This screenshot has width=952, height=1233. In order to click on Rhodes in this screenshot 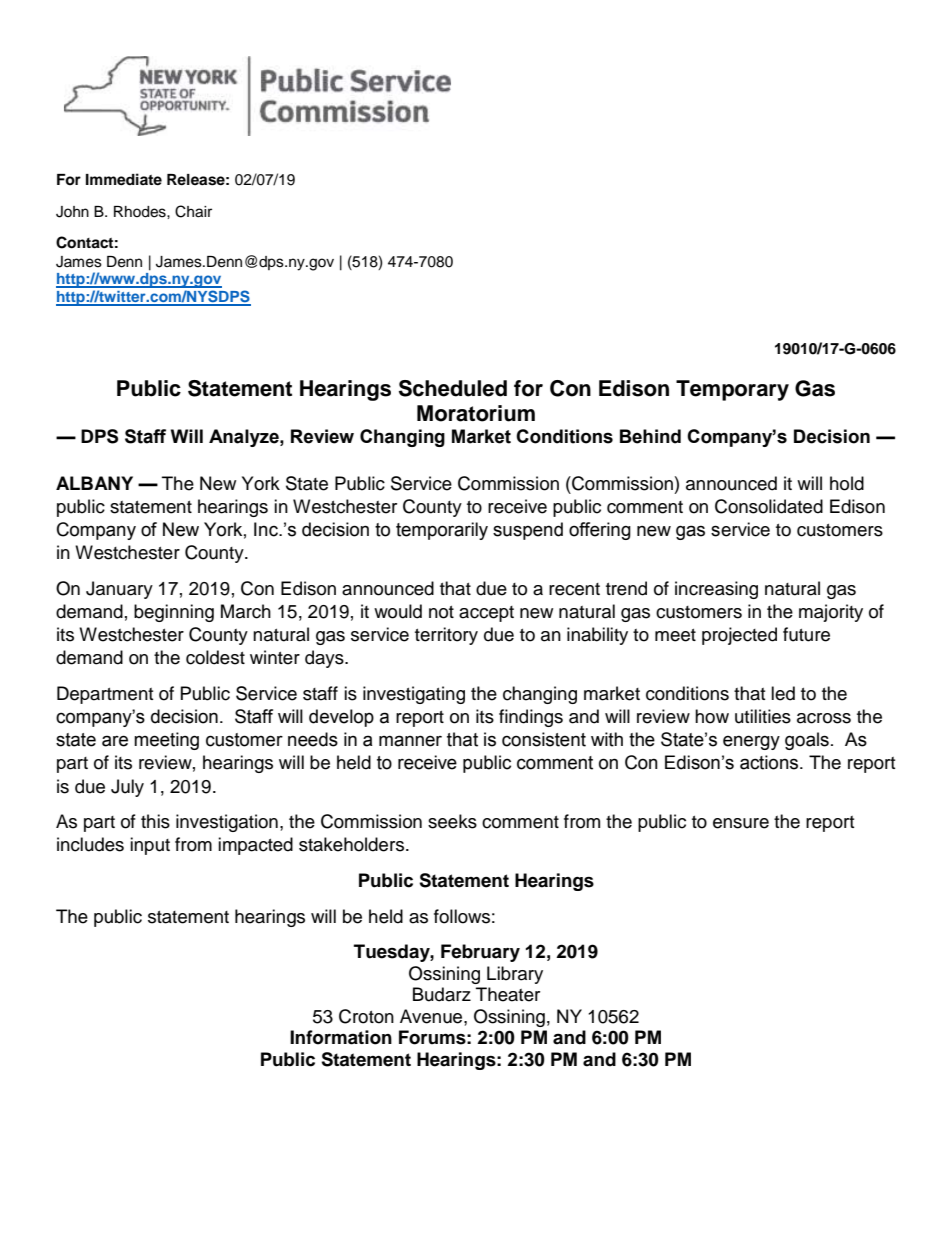, I will do `click(141, 212)`.
